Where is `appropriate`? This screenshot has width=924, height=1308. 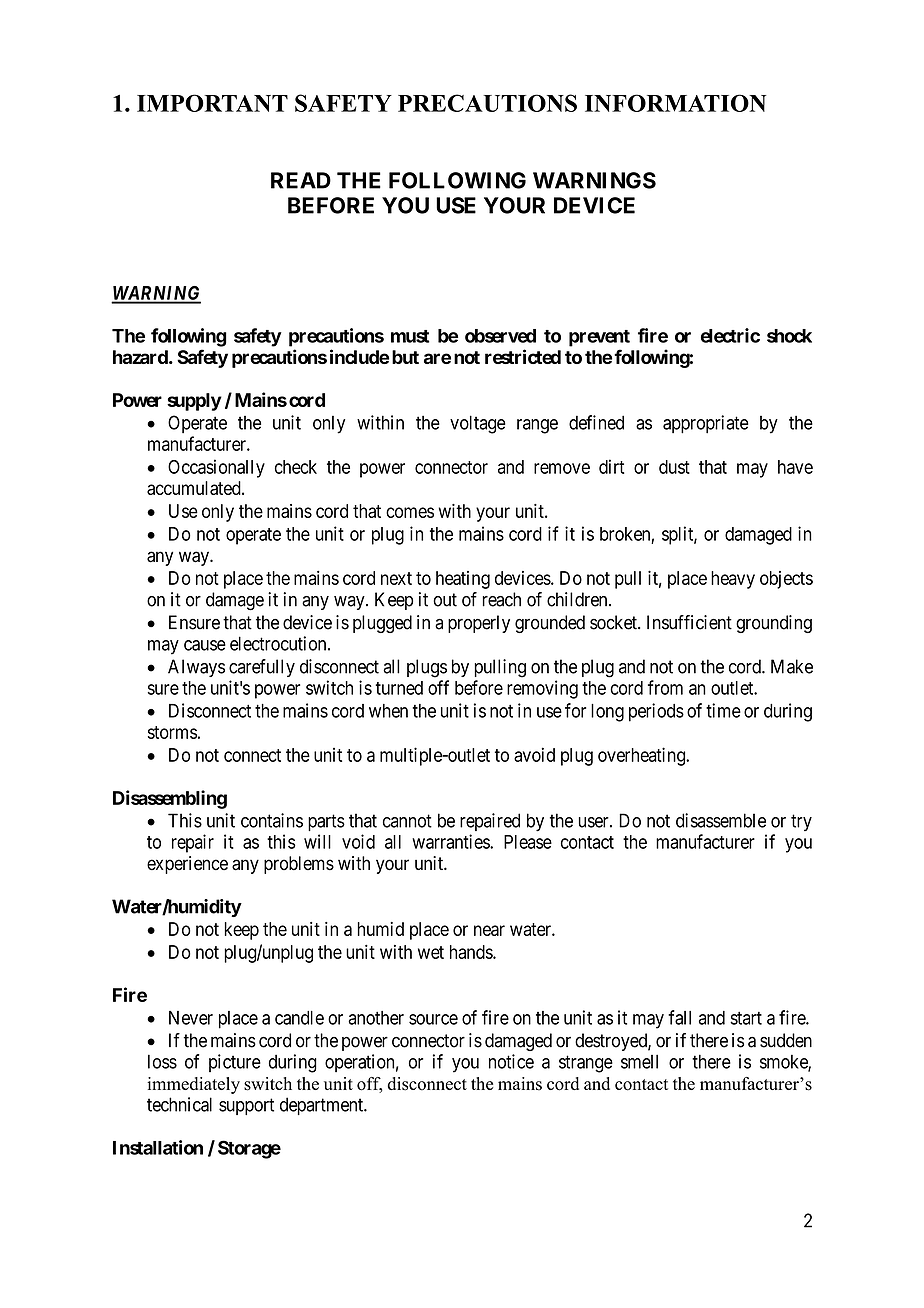
appropriate is located at coordinates (706, 424).
